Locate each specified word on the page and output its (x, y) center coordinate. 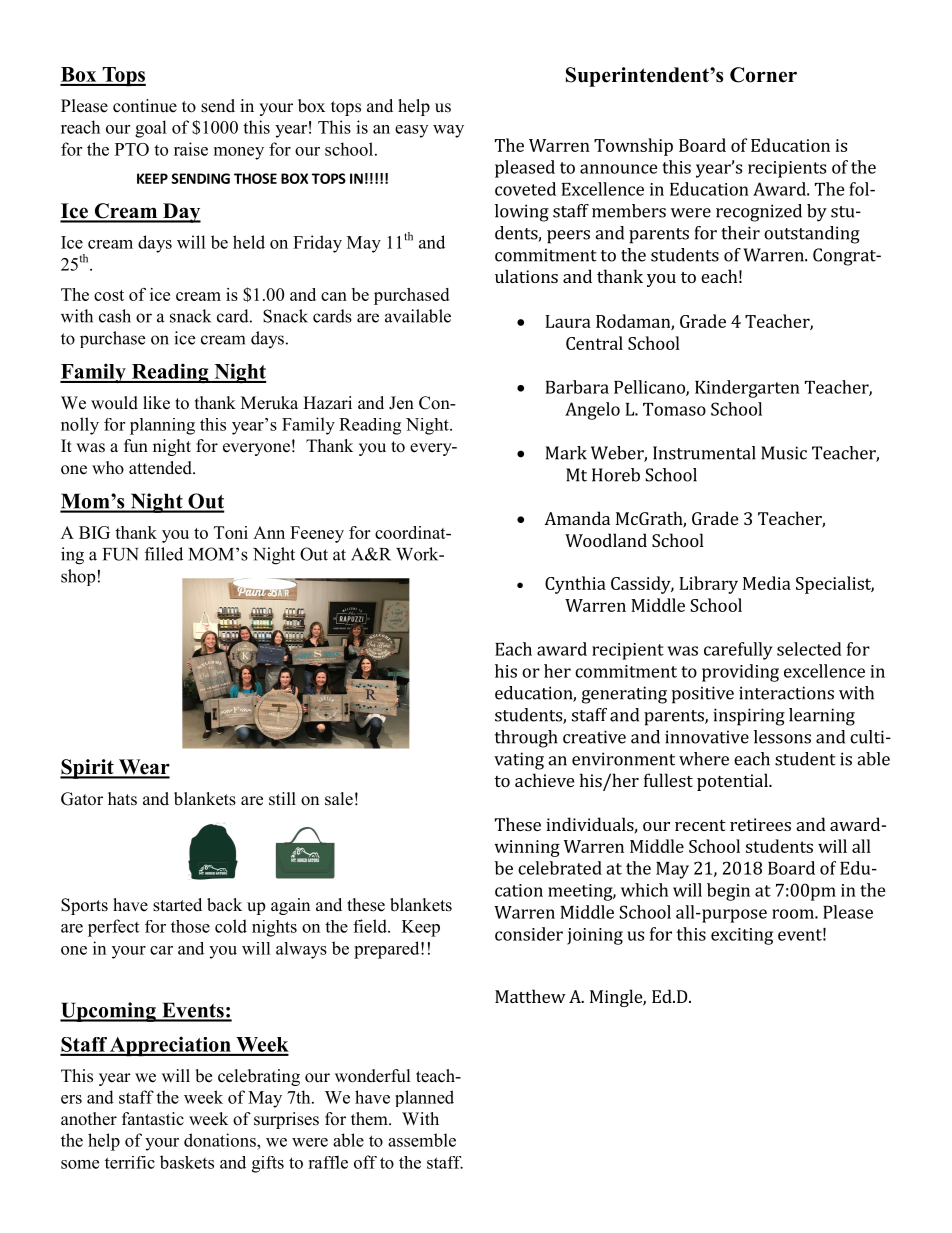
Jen (401, 403)
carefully (738, 651)
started (177, 905)
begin (728, 892)
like (156, 403)
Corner (763, 75)
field (371, 926)
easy (411, 131)
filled (164, 554)
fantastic (153, 1119)
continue (145, 106)
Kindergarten (747, 389)
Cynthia (575, 585)
